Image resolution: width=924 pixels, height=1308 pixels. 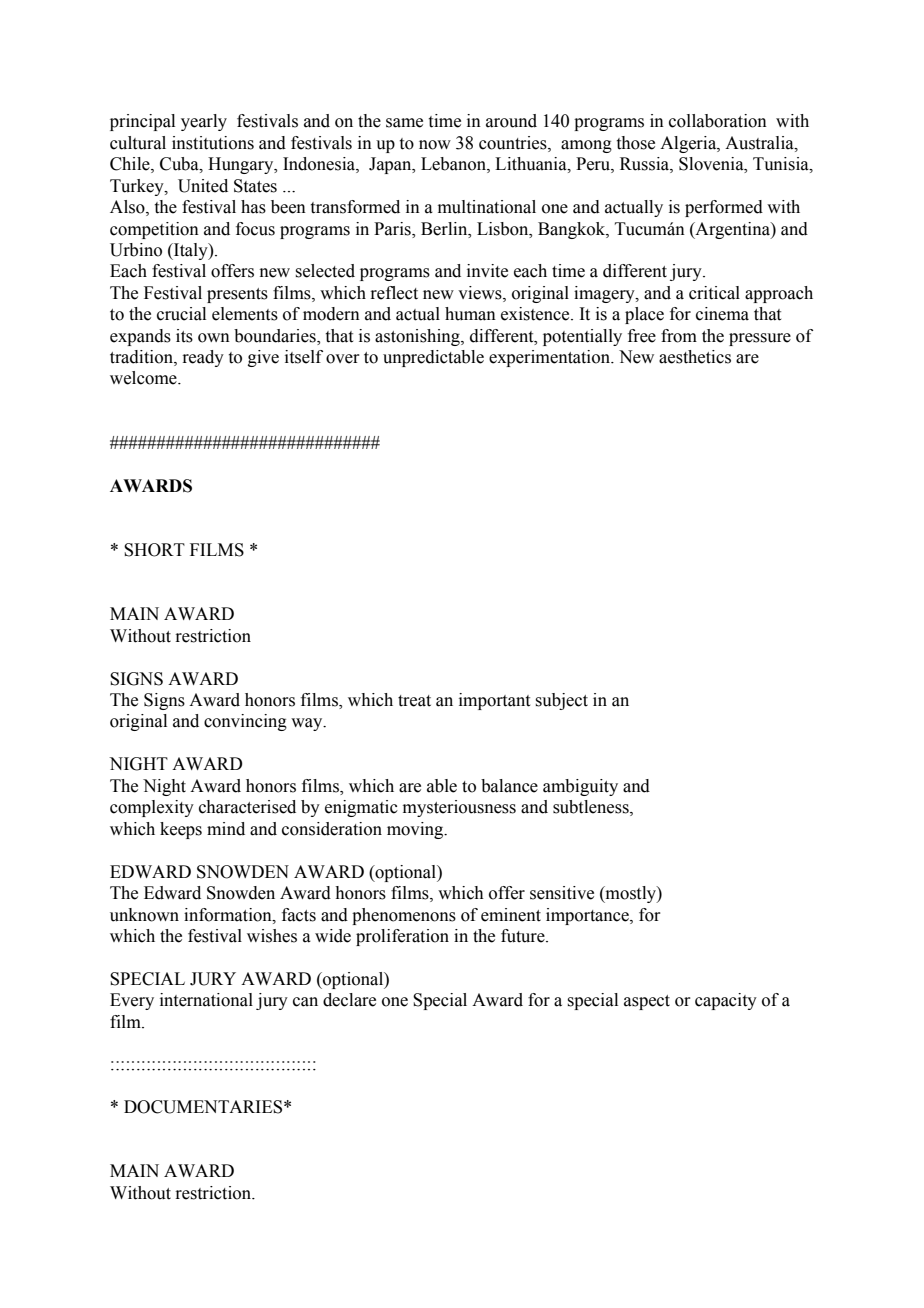 I want to click on capacity, so click(x=726, y=1001).
